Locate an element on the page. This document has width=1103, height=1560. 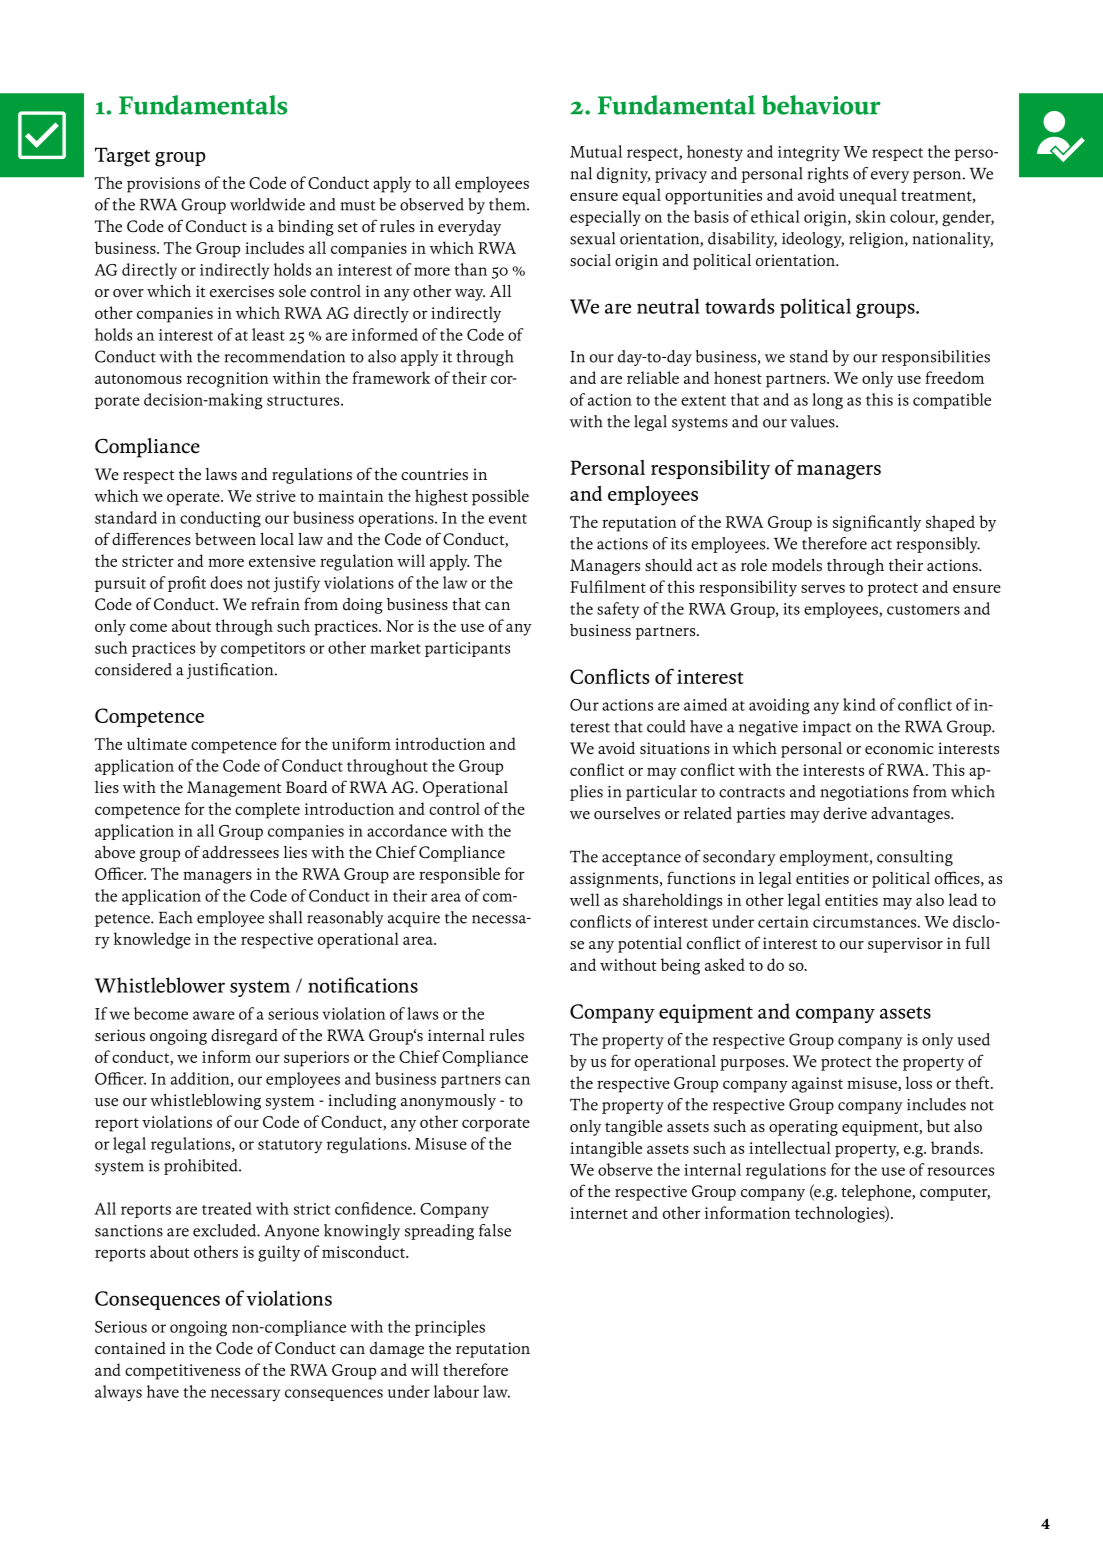
rights is located at coordinates (828, 175).
